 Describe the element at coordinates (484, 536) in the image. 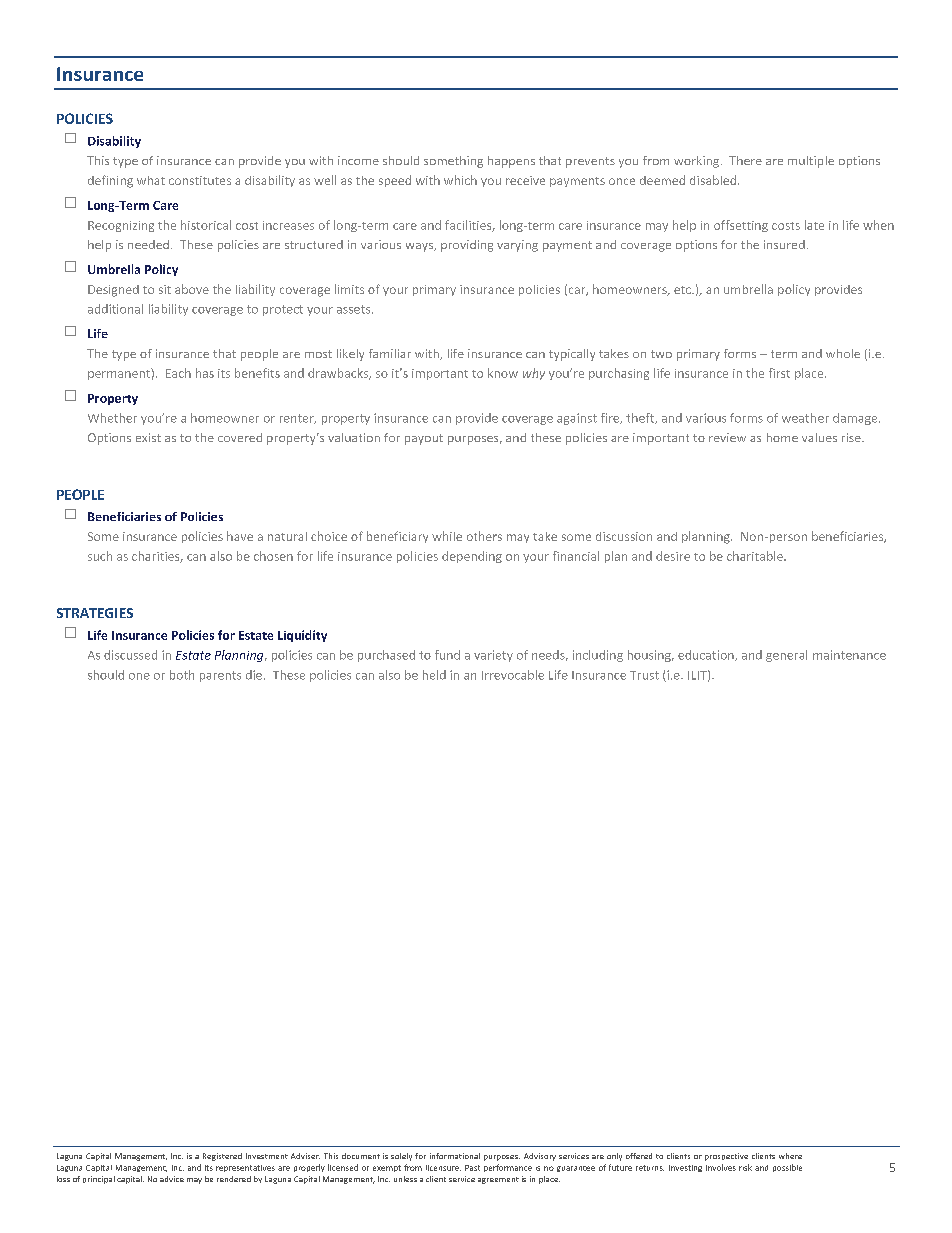

I see `others` at that location.
